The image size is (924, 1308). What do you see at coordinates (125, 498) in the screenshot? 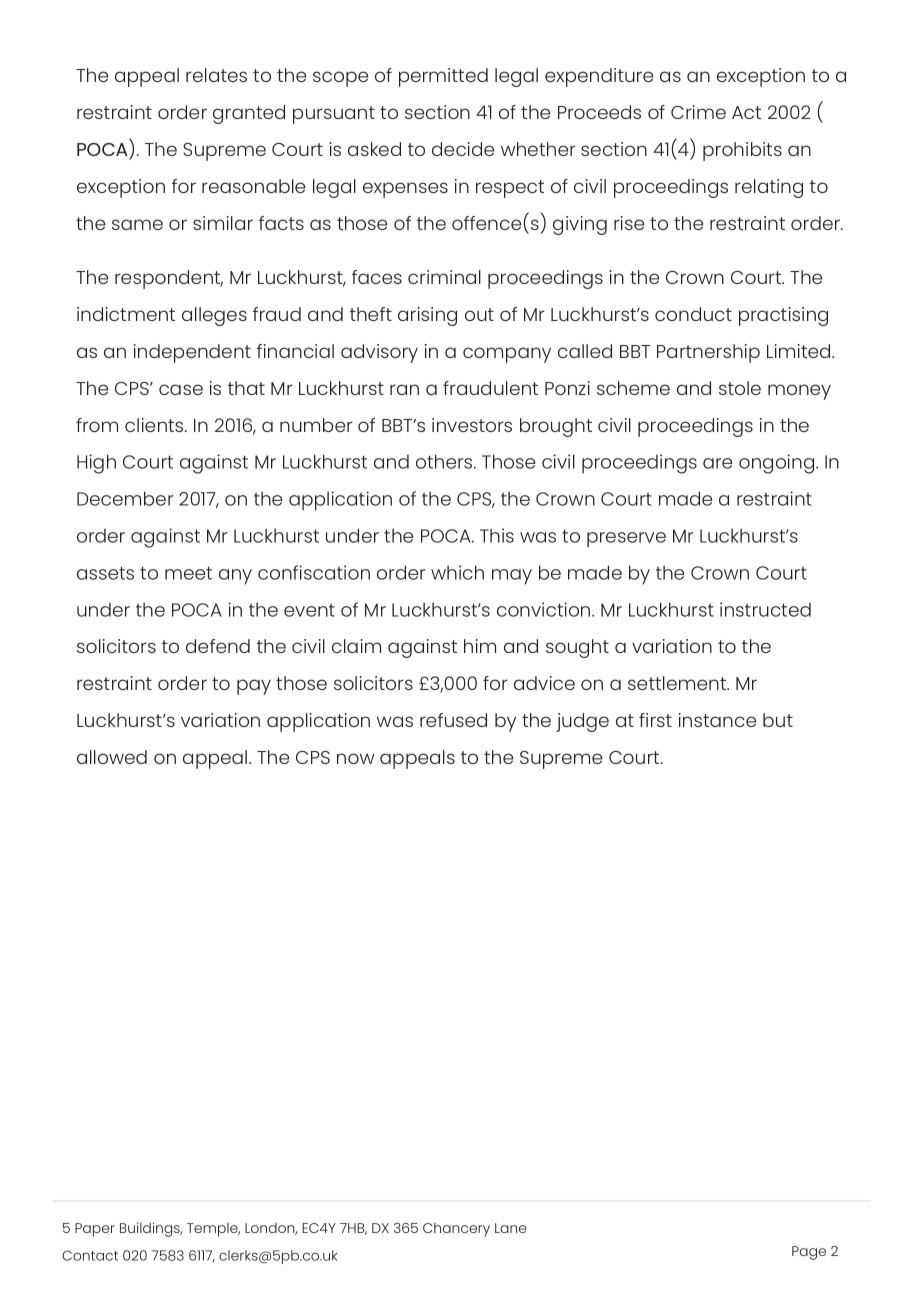
I see `December` at bounding box center [125, 498].
